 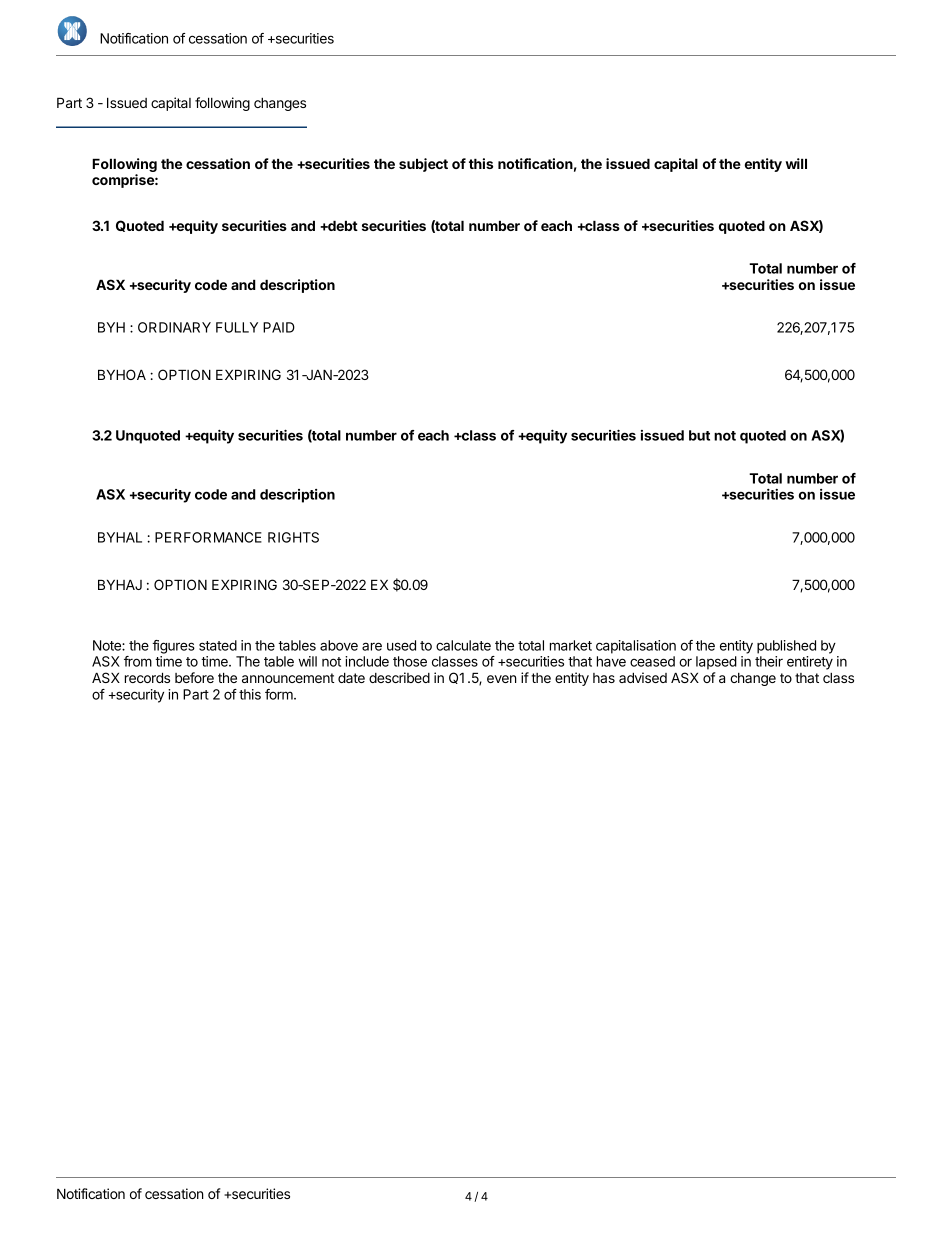 I want to click on are, so click(x=372, y=646).
